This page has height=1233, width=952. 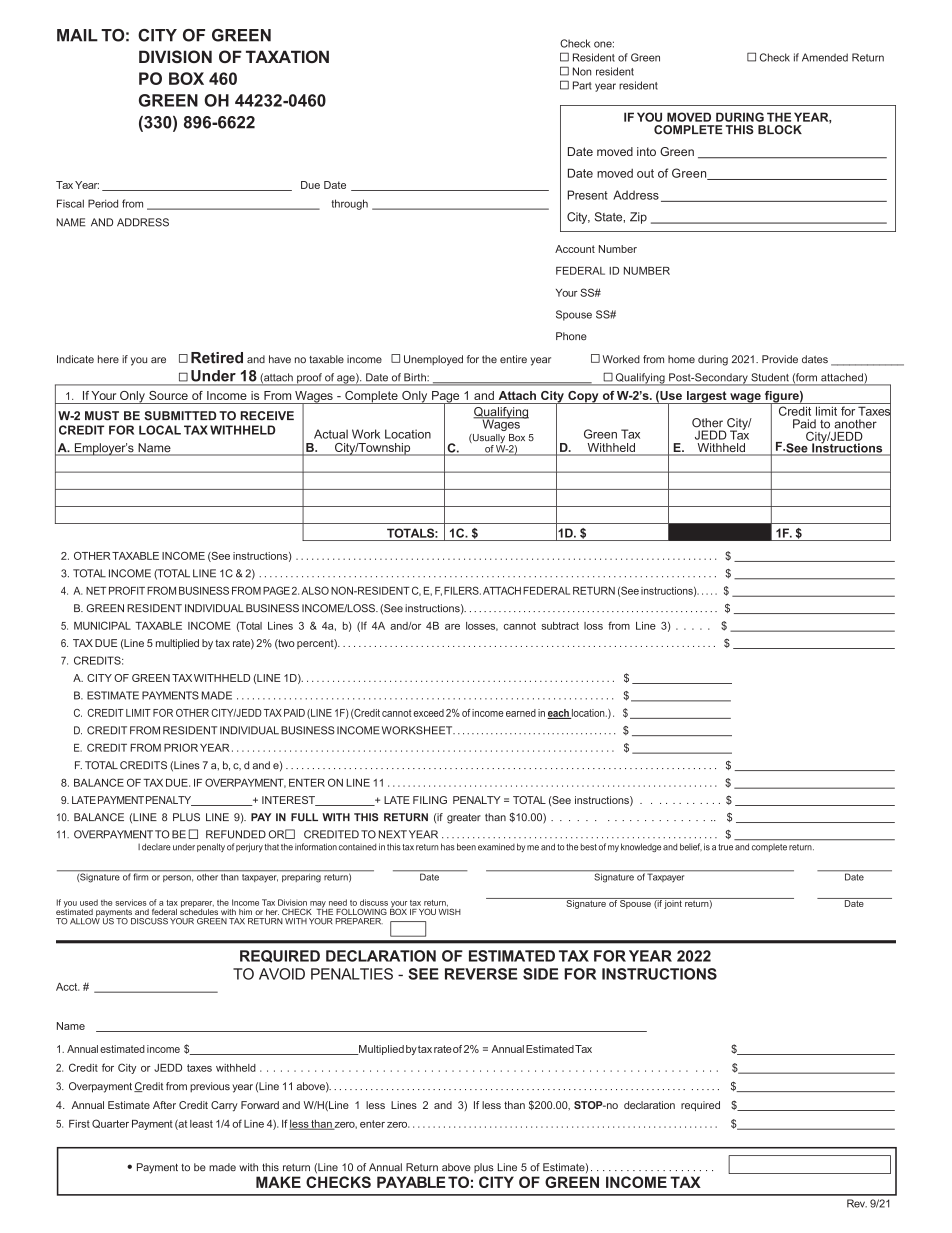 I want to click on least, so click(x=201, y=1124).
